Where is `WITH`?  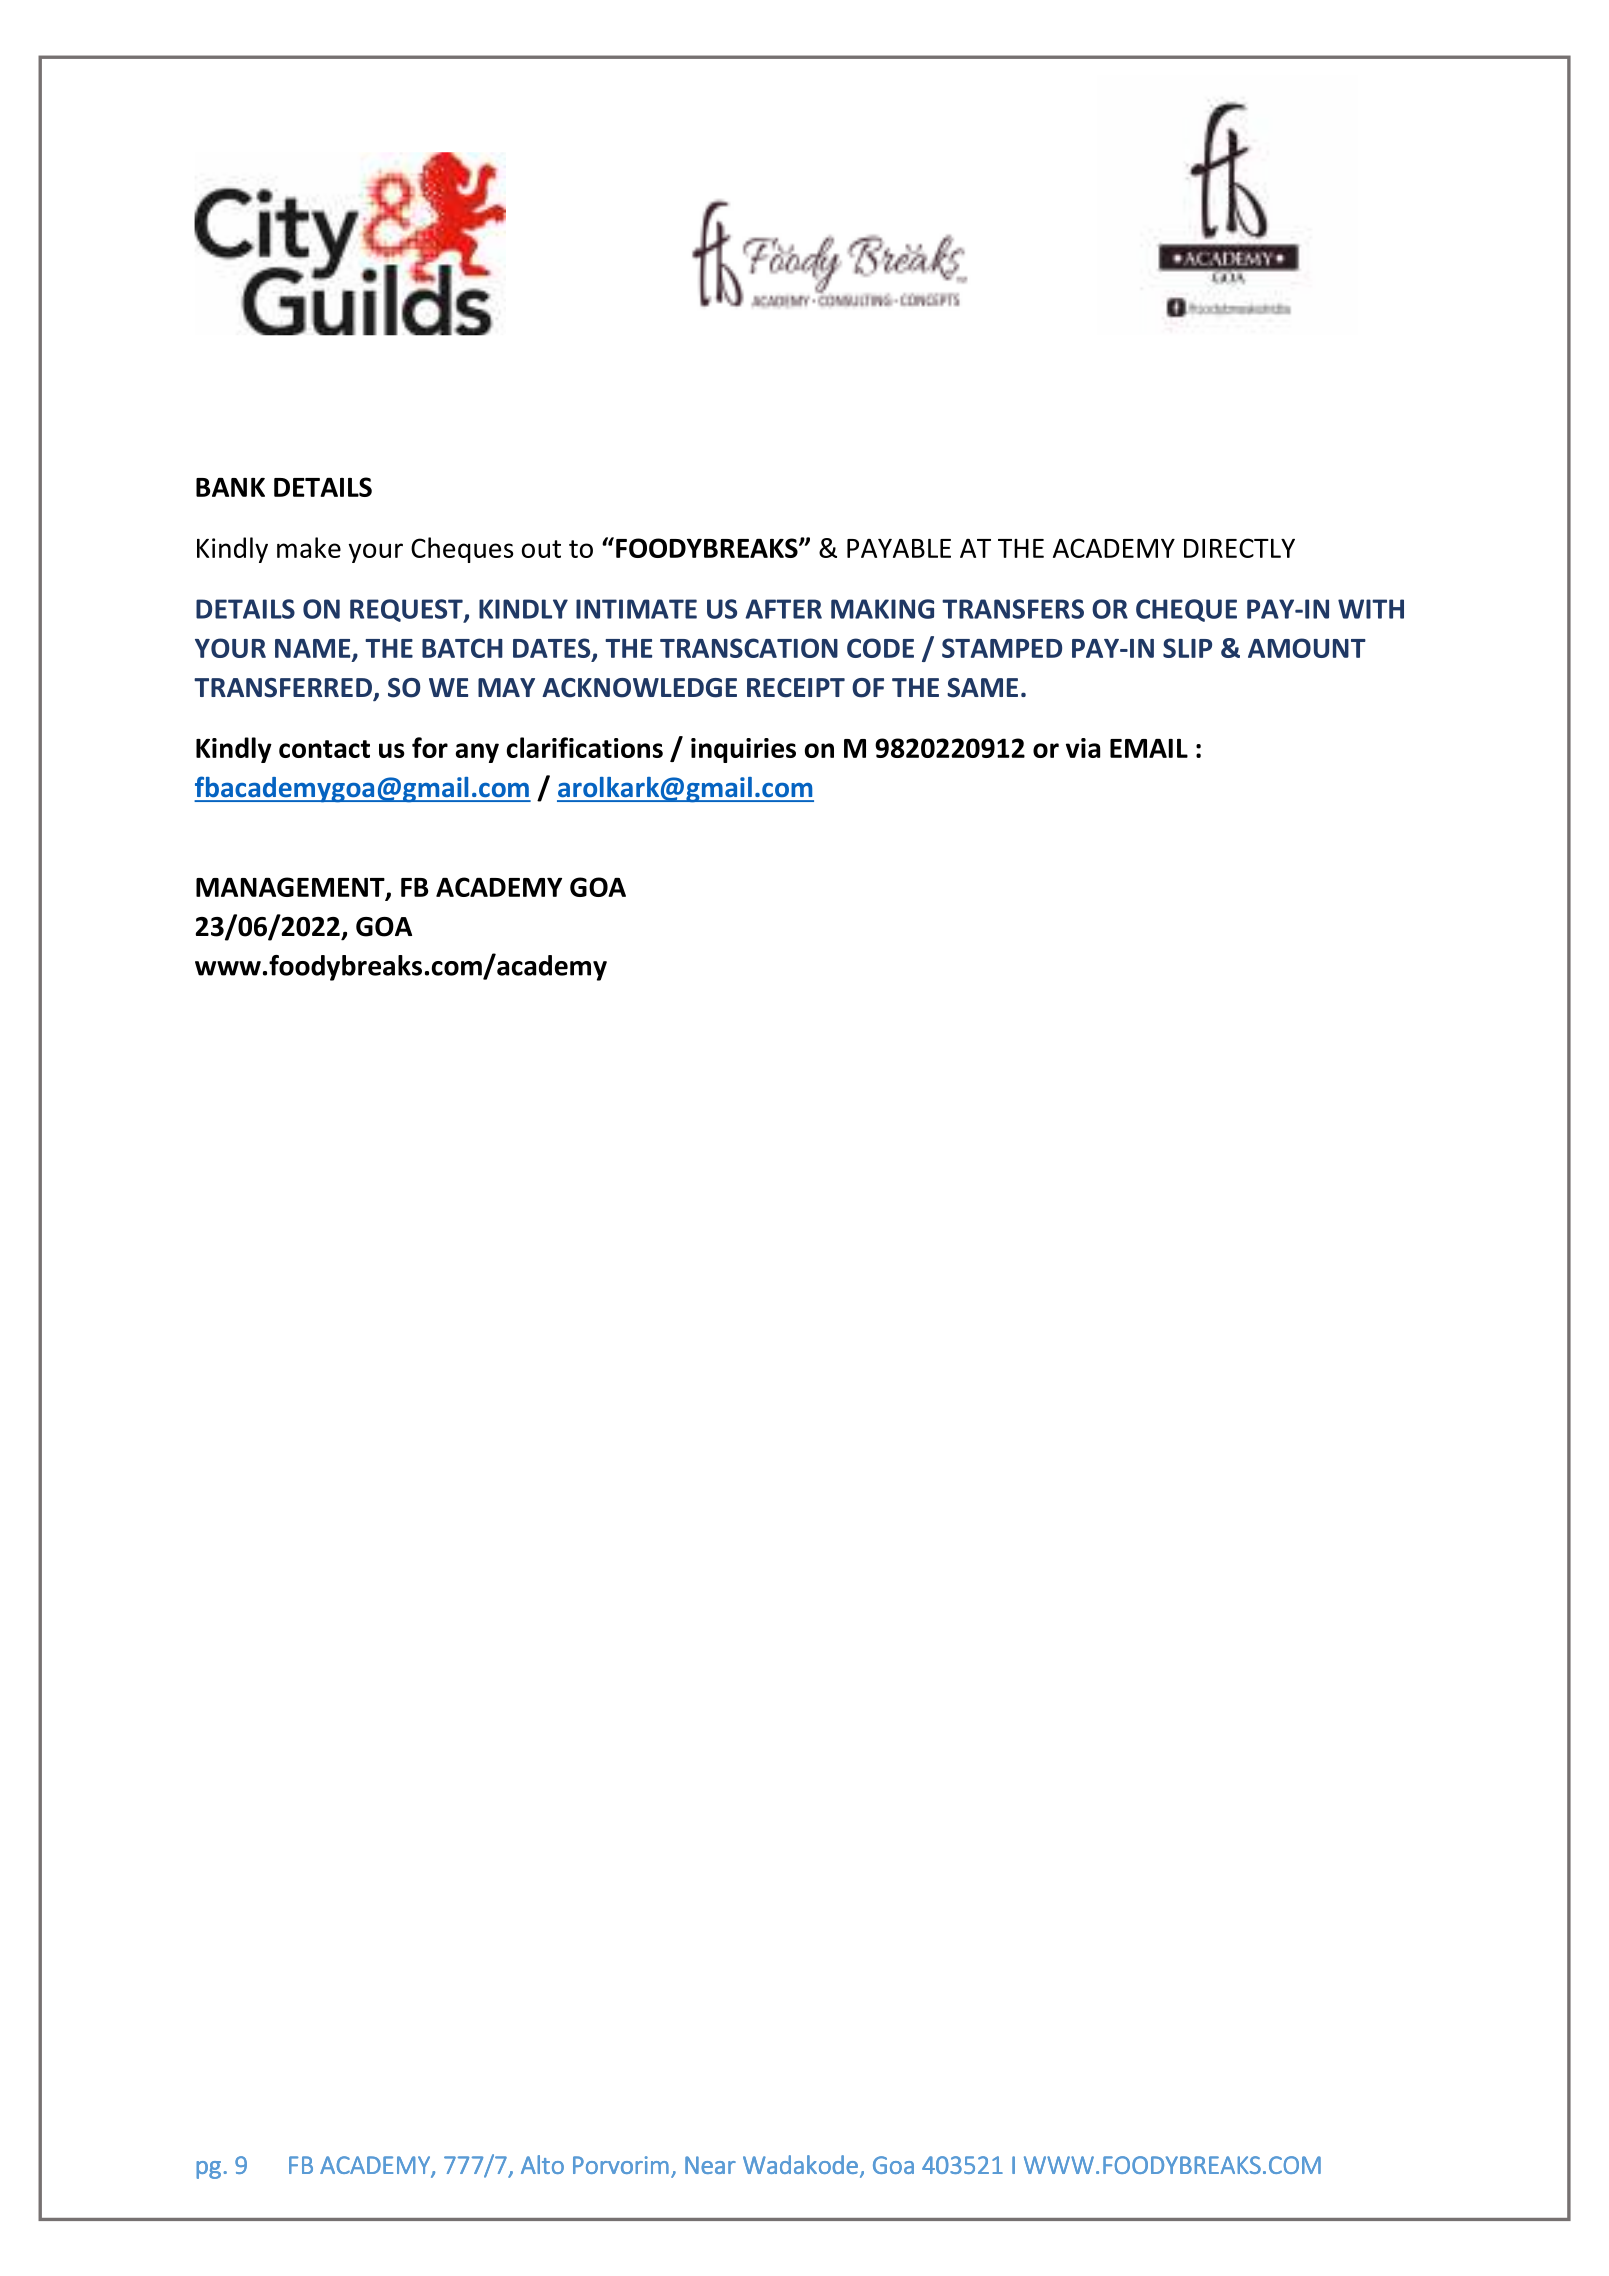
WITH is located at coordinates (1371, 609).
